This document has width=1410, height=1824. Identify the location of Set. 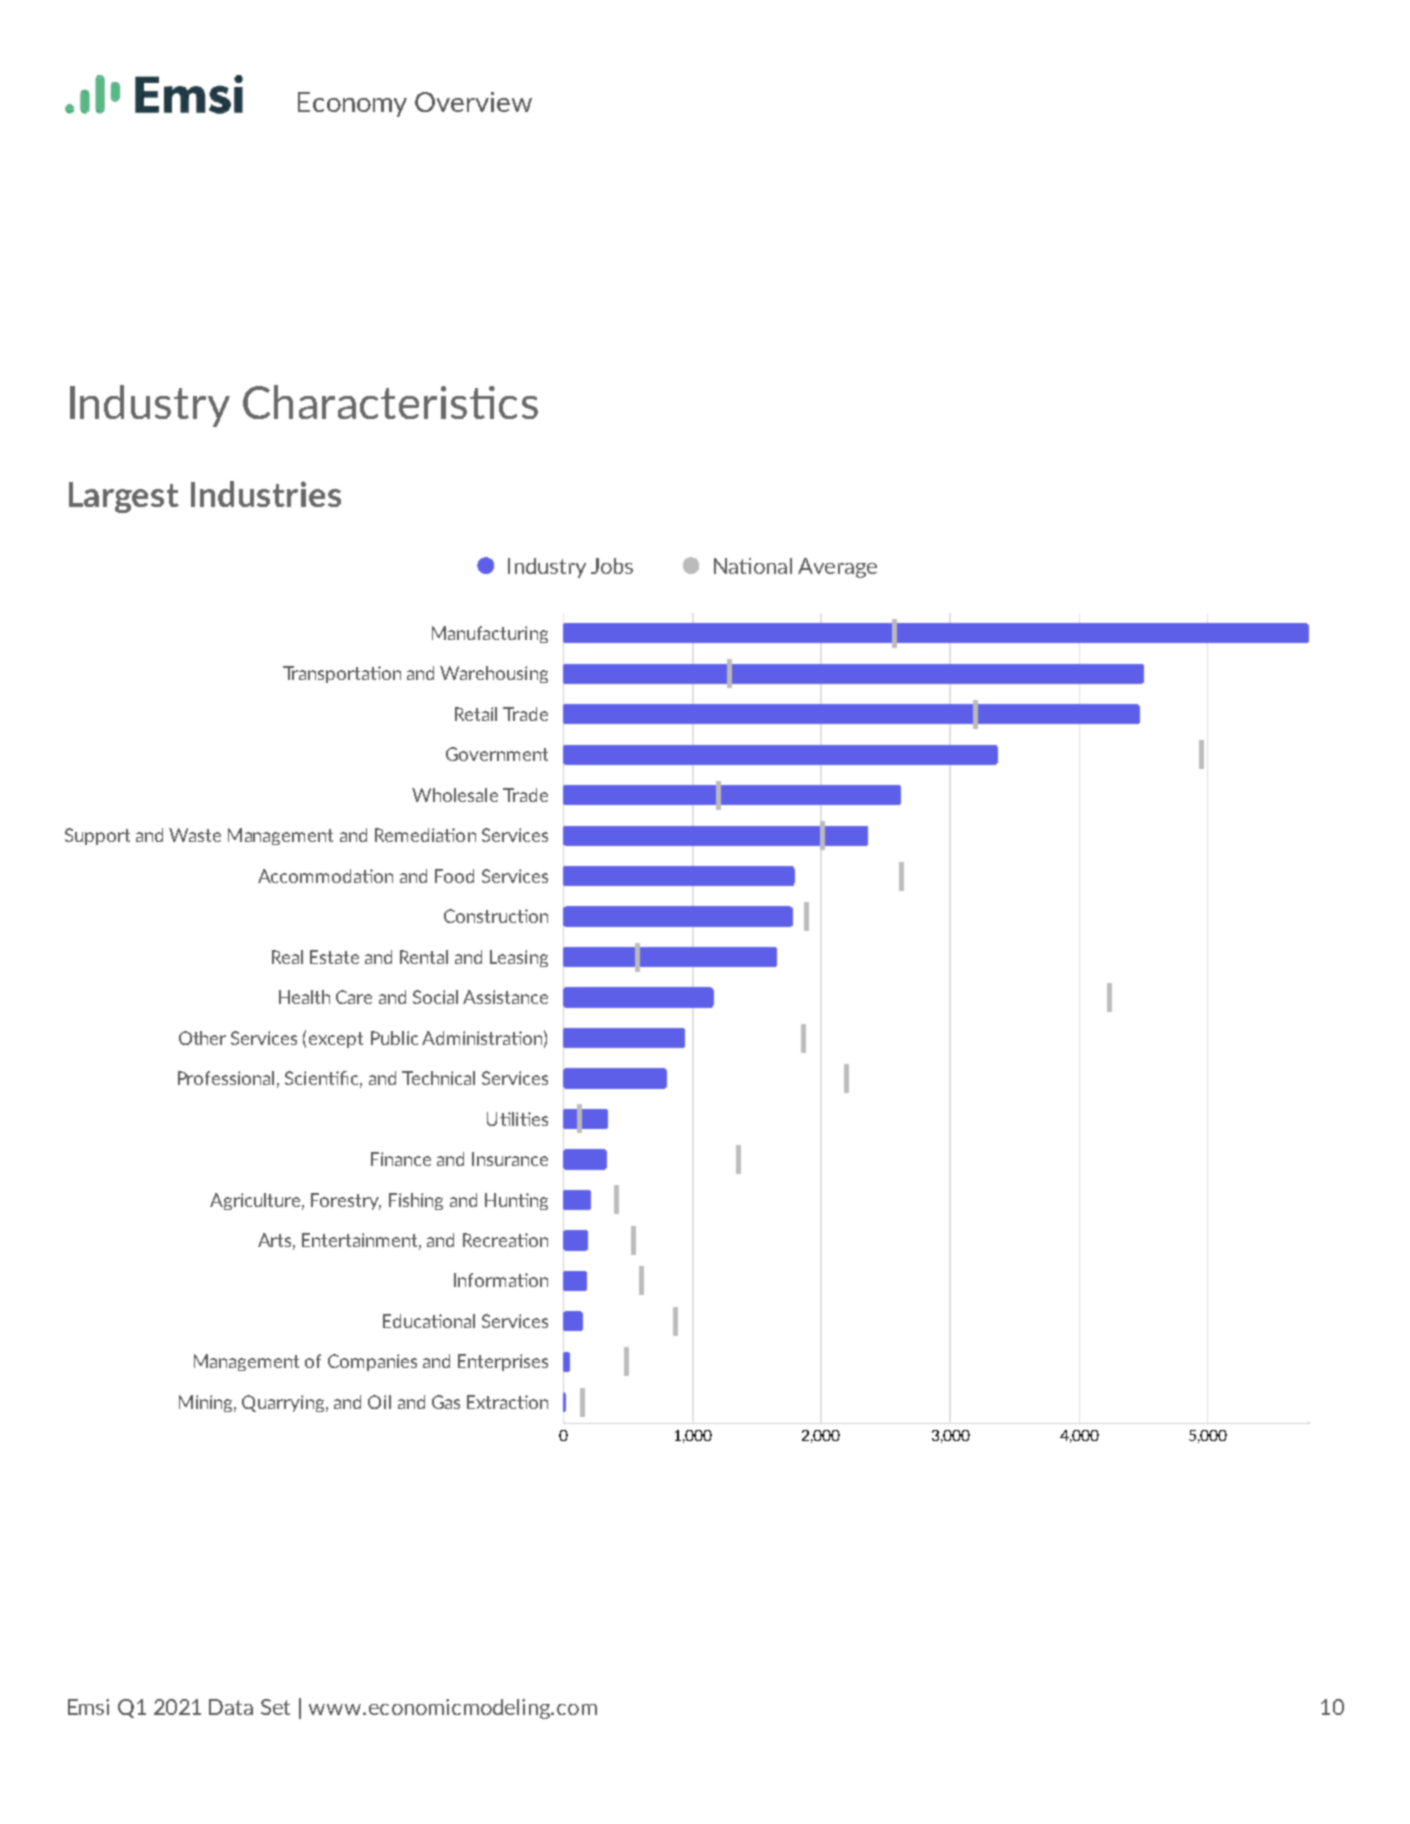
(275, 1707).
